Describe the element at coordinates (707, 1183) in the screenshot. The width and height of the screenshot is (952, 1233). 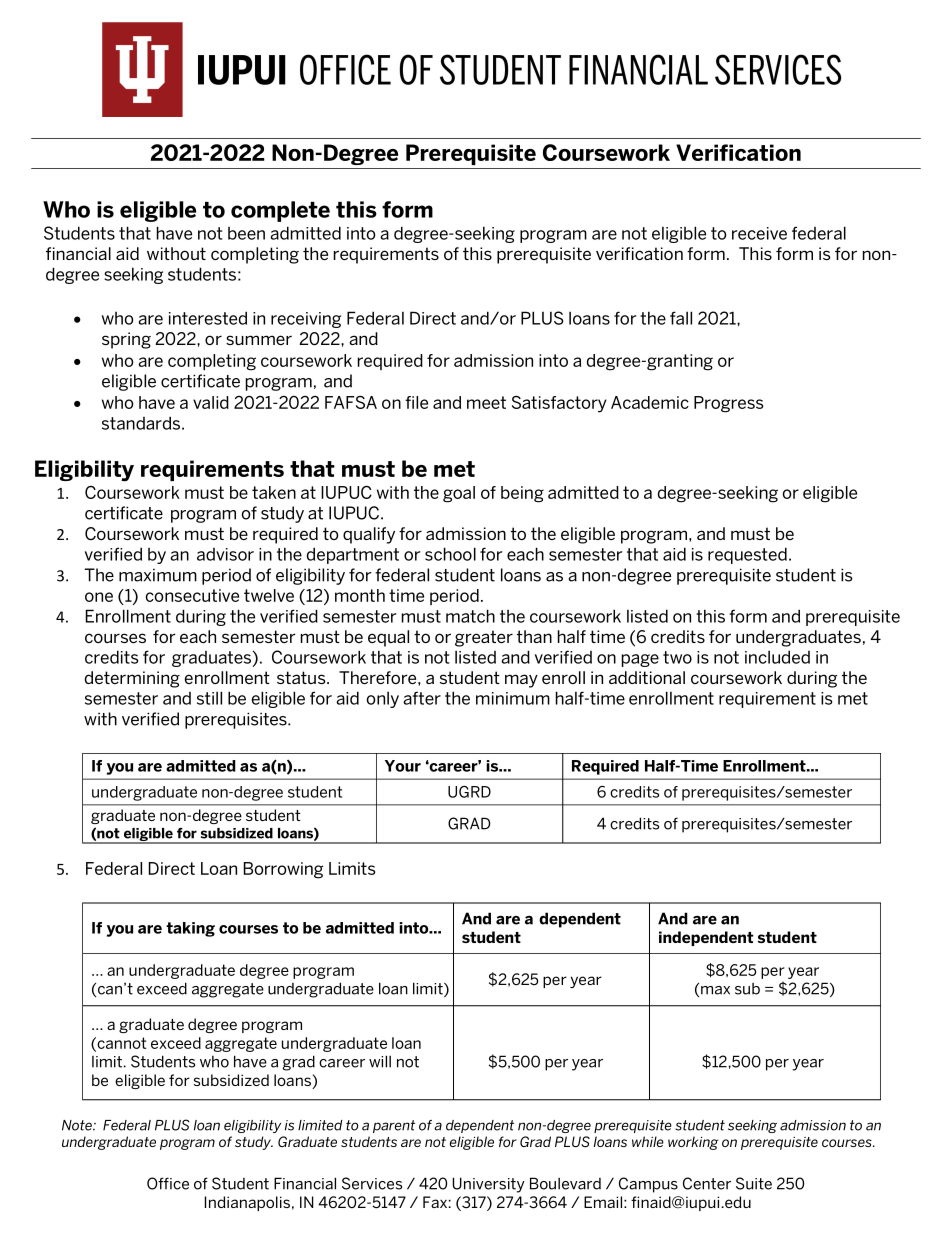
I see `Center` at that location.
